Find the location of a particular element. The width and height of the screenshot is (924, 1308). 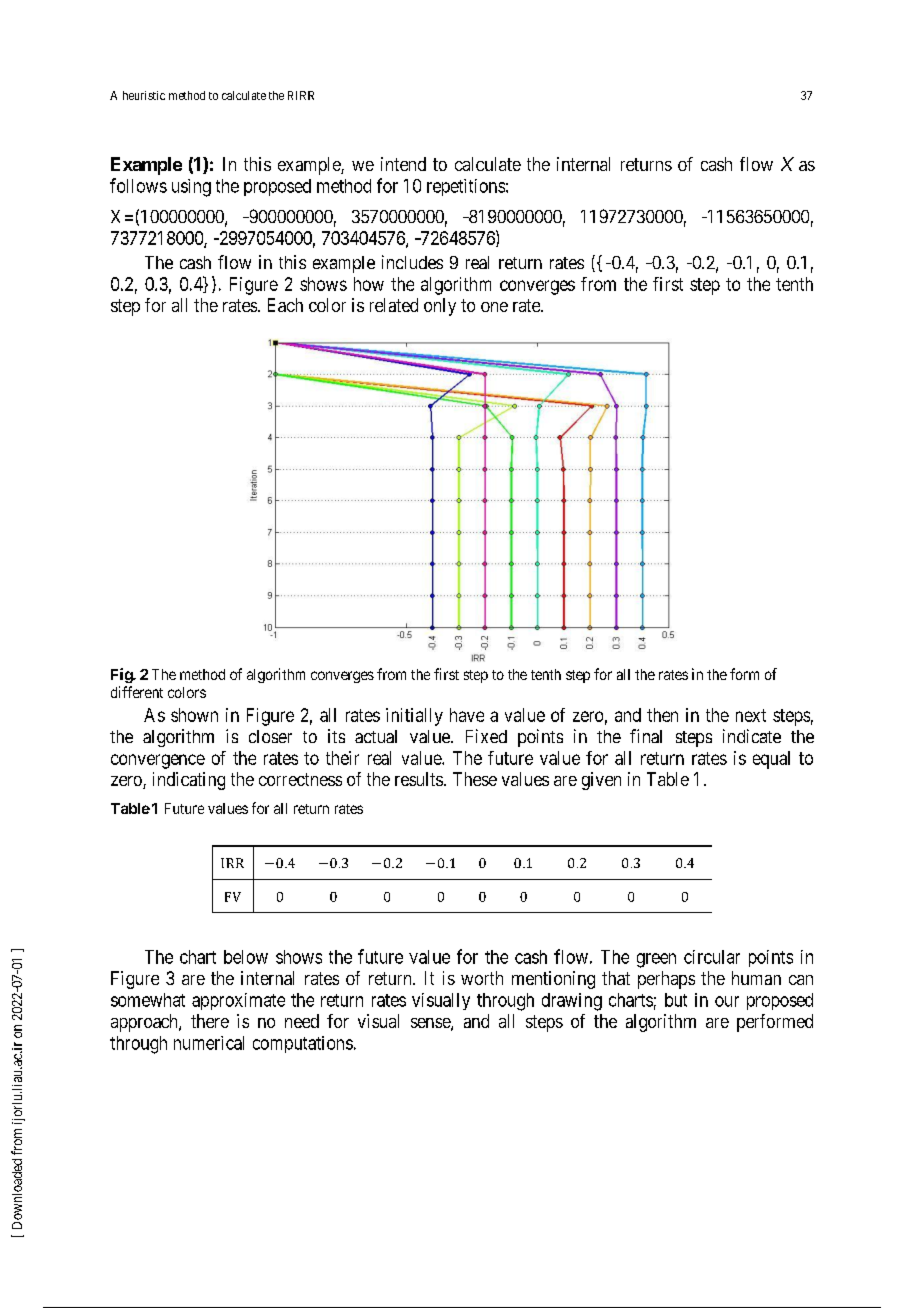

heuristic is located at coordinates (144, 95).
